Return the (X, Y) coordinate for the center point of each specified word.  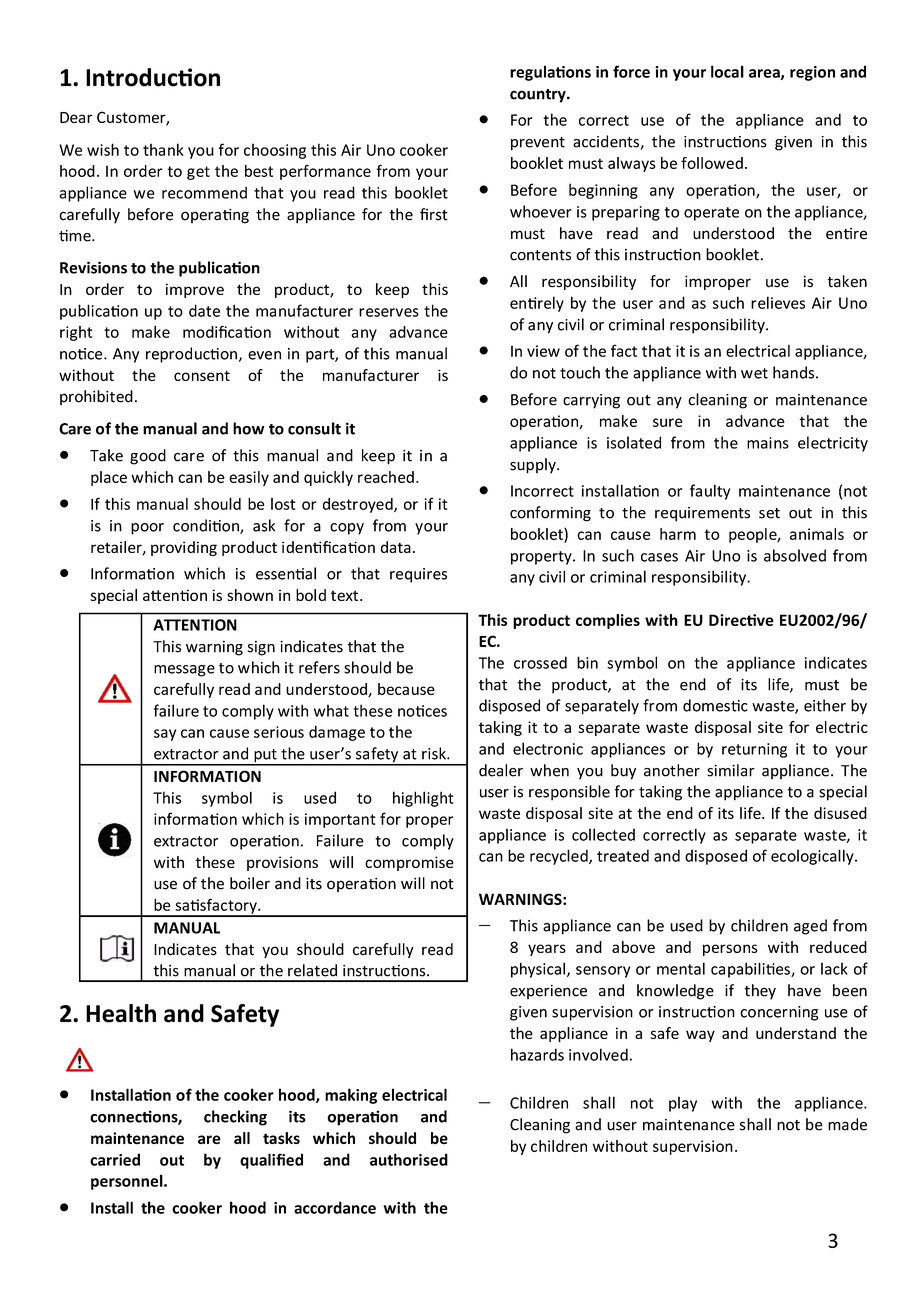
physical (538, 970)
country (539, 96)
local (727, 71)
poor (147, 529)
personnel (128, 1182)
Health (121, 1013)
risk (435, 753)
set (769, 513)
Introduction (153, 77)
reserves (389, 312)
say (165, 735)
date (204, 310)
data (396, 547)
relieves (778, 302)
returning (754, 750)
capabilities (751, 970)
